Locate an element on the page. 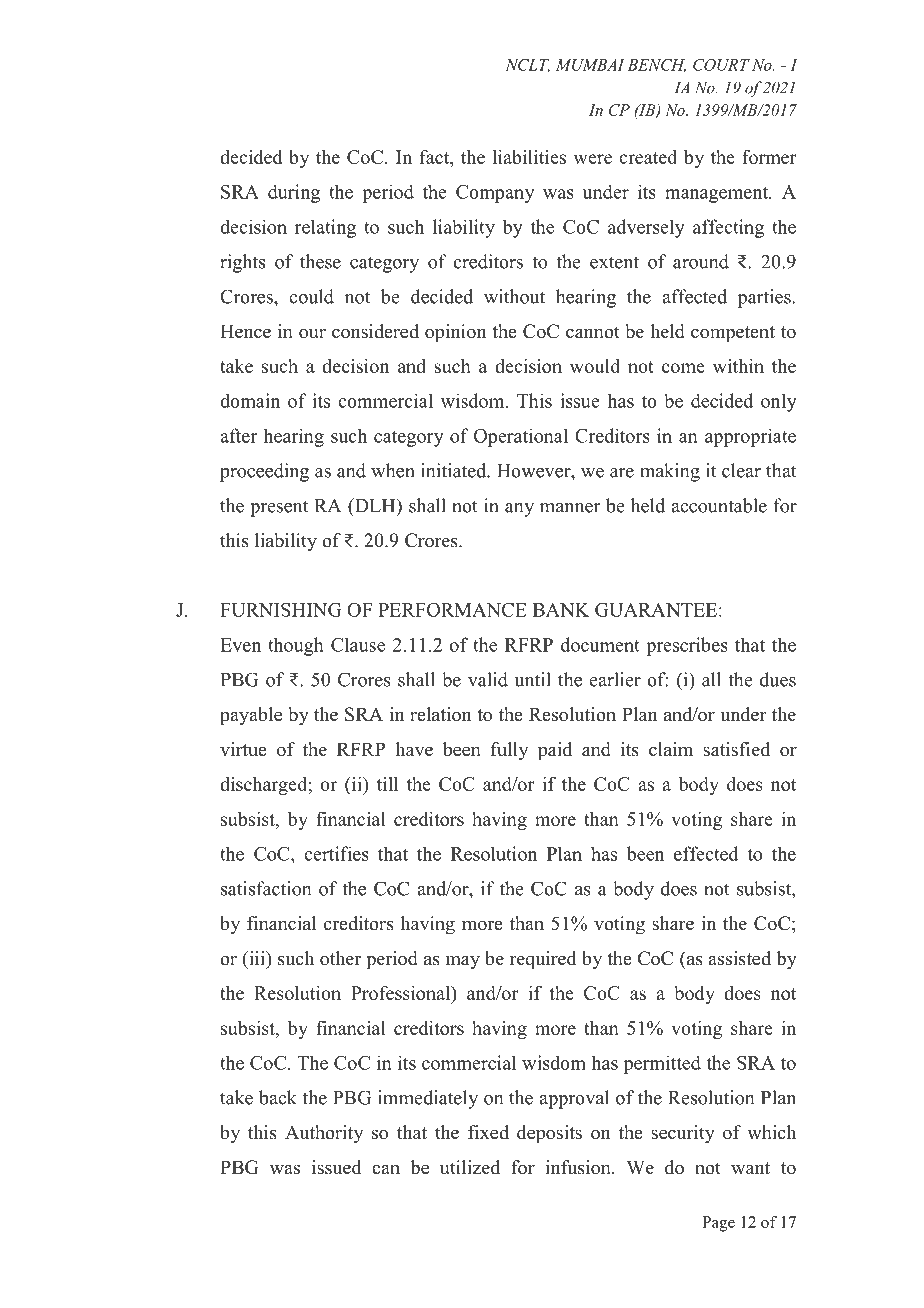 The width and height of the image is (924, 1308). though is located at coordinates (296, 646).
